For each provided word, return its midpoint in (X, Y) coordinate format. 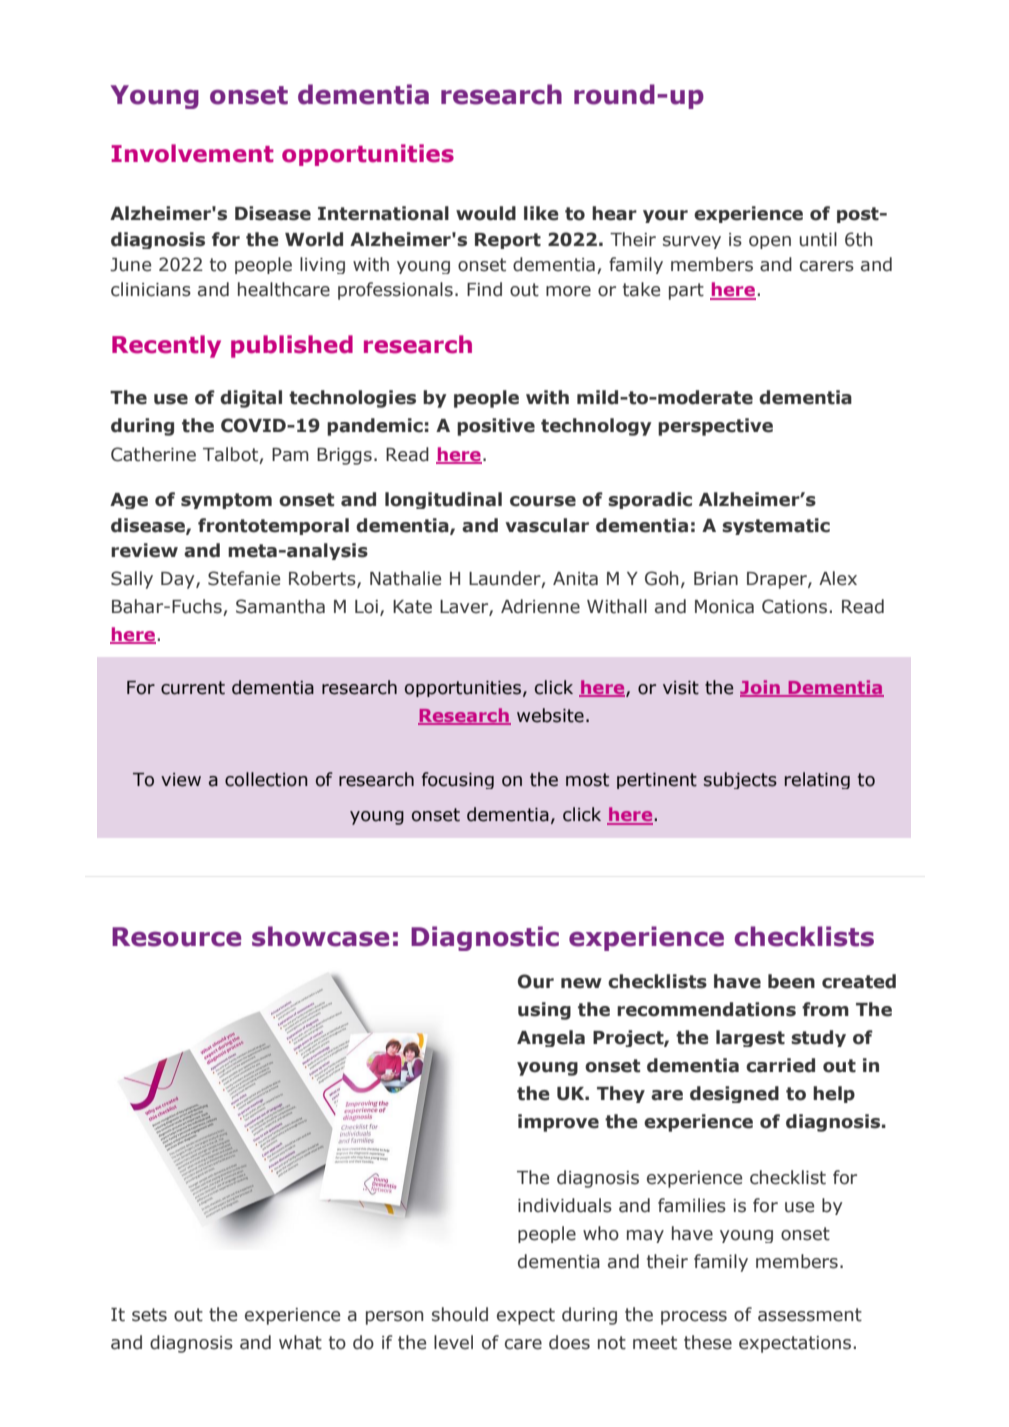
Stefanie (244, 578)
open (770, 242)
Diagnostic (485, 938)
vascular (547, 525)
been (791, 981)
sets (149, 1315)
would (486, 213)
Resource (176, 937)
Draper (778, 580)
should (460, 1314)
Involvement (192, 153)
